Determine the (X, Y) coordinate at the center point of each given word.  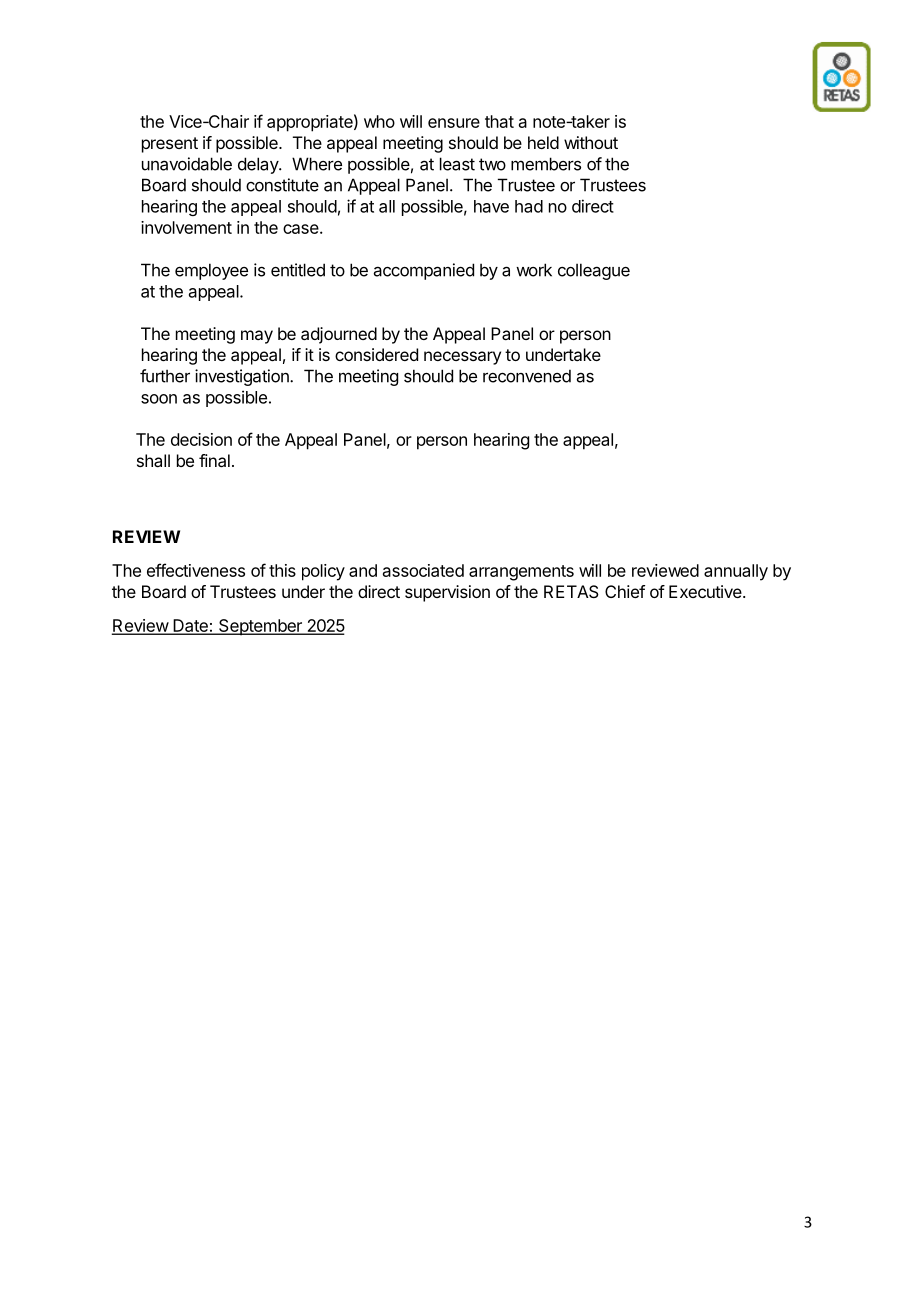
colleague (594, 271)
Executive (706, 591)
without (591, 142)
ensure (454, 123)
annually (736, 572)
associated (423, 570)
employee (211, 271)
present (170, 145)
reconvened (527, 376)
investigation (243, 377)
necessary (462, 358)
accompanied (424, 271)
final (214, 460)
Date (190, 626)
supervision (447, 593)
